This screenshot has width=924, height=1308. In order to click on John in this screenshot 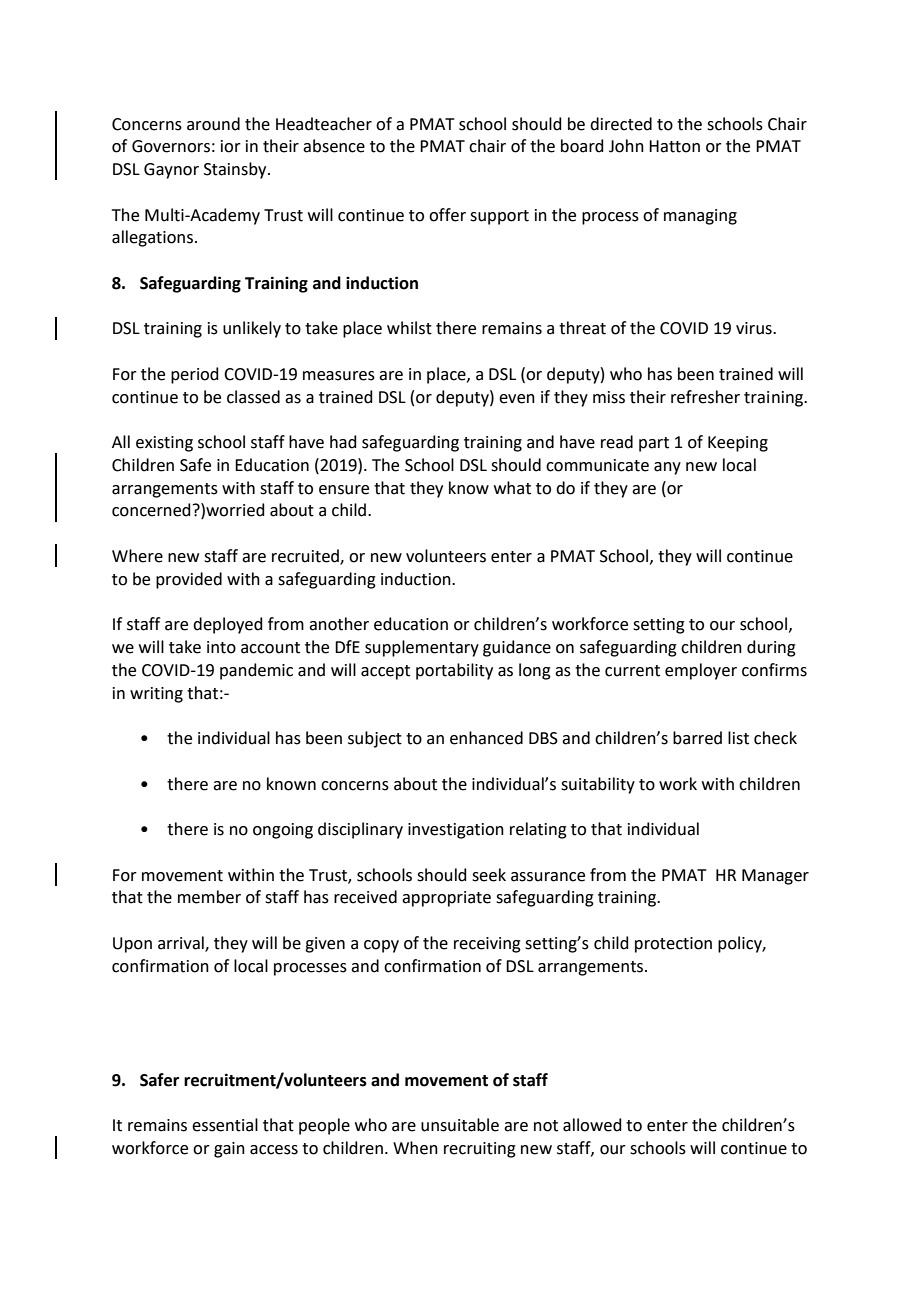, I will do `click(626, 146)`.
